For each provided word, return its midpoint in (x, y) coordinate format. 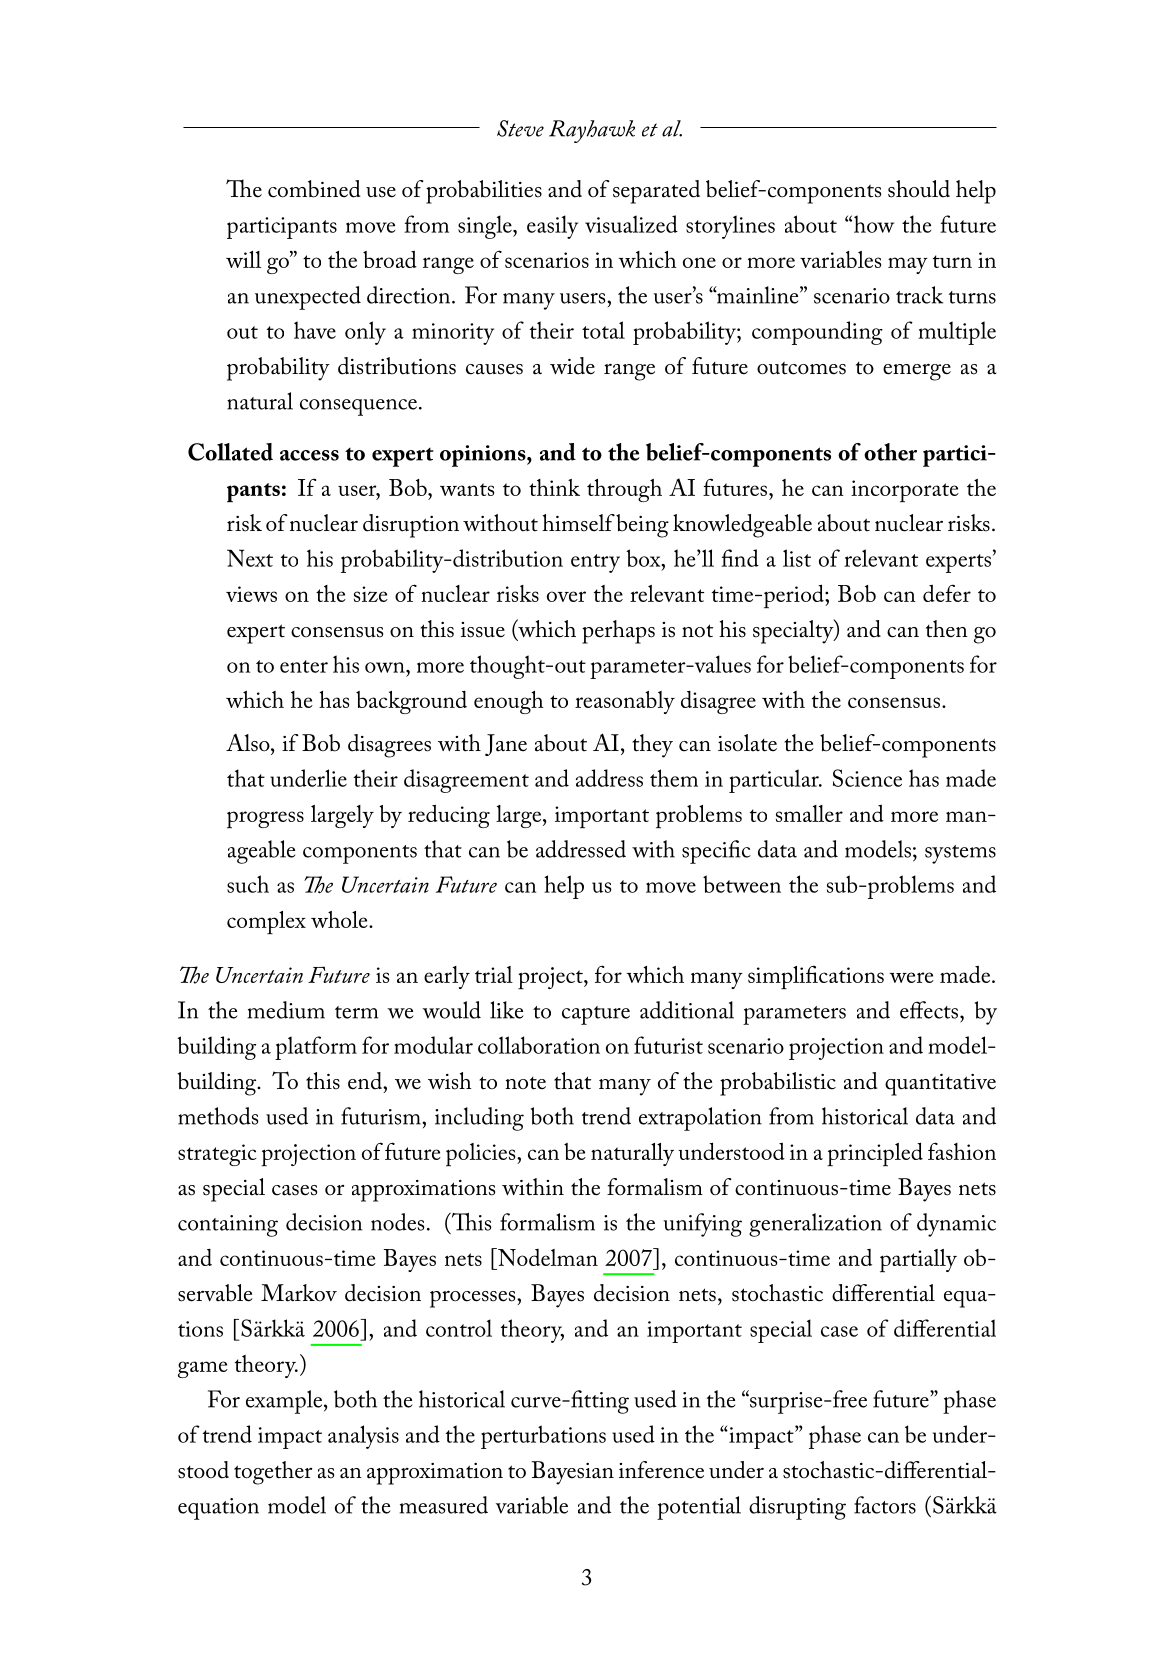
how (874, 224)
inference (661, 1470)
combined (314, 189)
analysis (363, 1437)
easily (552, 227)
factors (885, 1505)
